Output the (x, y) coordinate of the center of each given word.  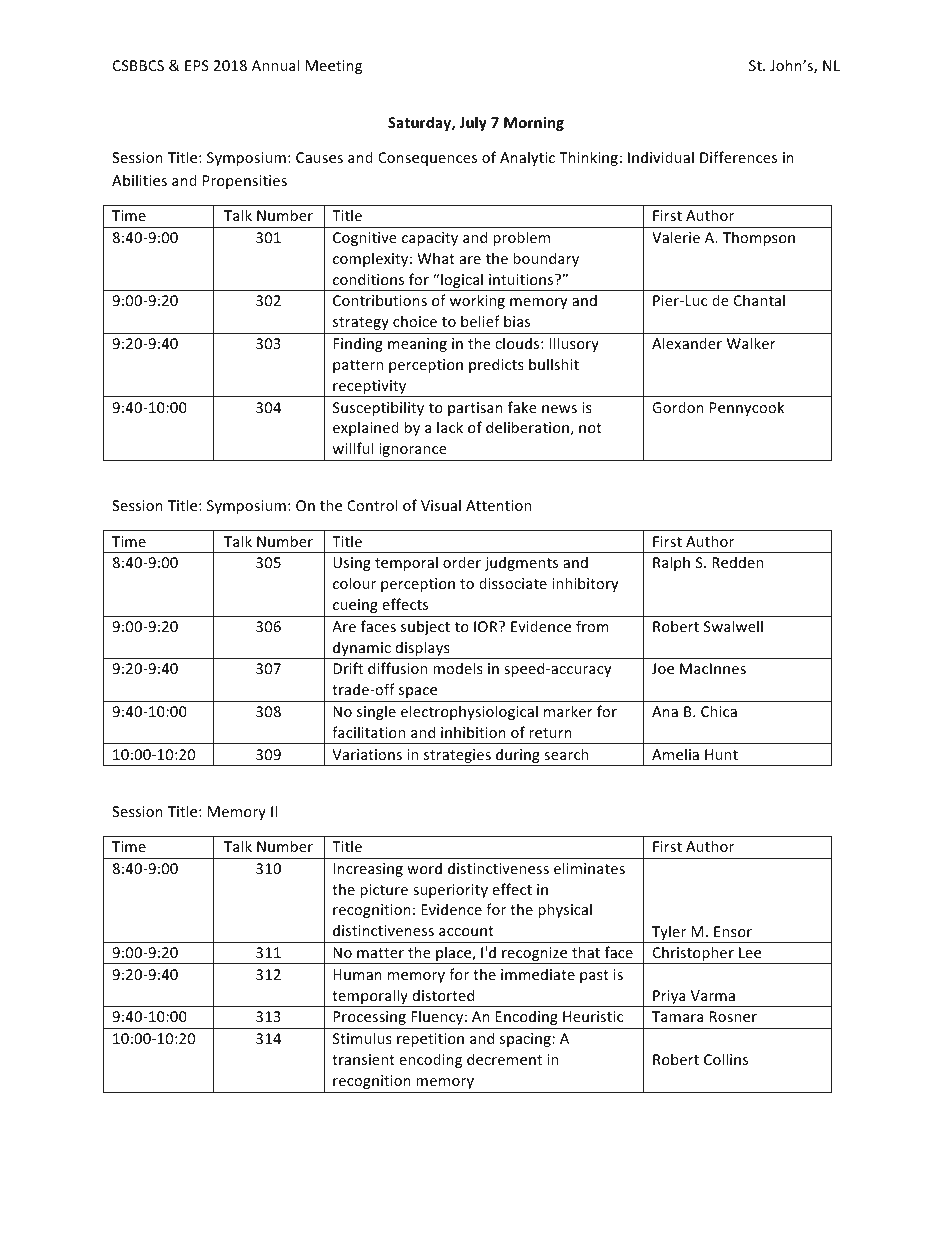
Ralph (671, 563)
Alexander (687, 343)
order (462, 562)
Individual (661, 157)
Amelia (675, 754)
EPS (197, 65)
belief (480, 321)
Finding (358, 344)
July (473, 123)
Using (352, 564)
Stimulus (362, 1038)
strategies (457, 757)
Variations (367, 754)
